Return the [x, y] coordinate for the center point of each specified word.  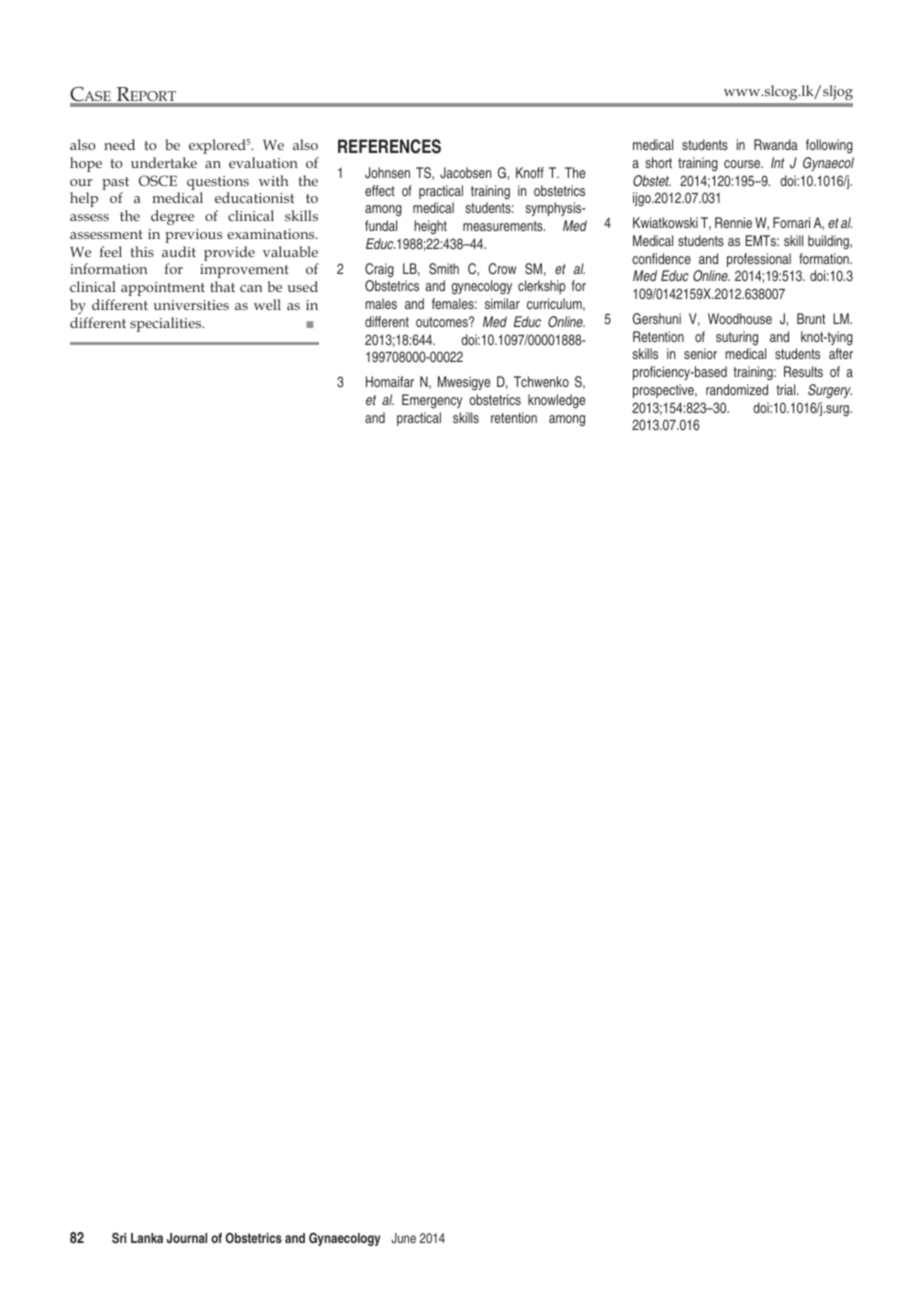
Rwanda [776, 144]
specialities [167, 324]
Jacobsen [465, 172]
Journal [187, 1238]
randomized [737, 389]
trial [787, 389]
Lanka [147, 1238]
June [403, 1238]
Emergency [432, 401]
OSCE [158, 180]
